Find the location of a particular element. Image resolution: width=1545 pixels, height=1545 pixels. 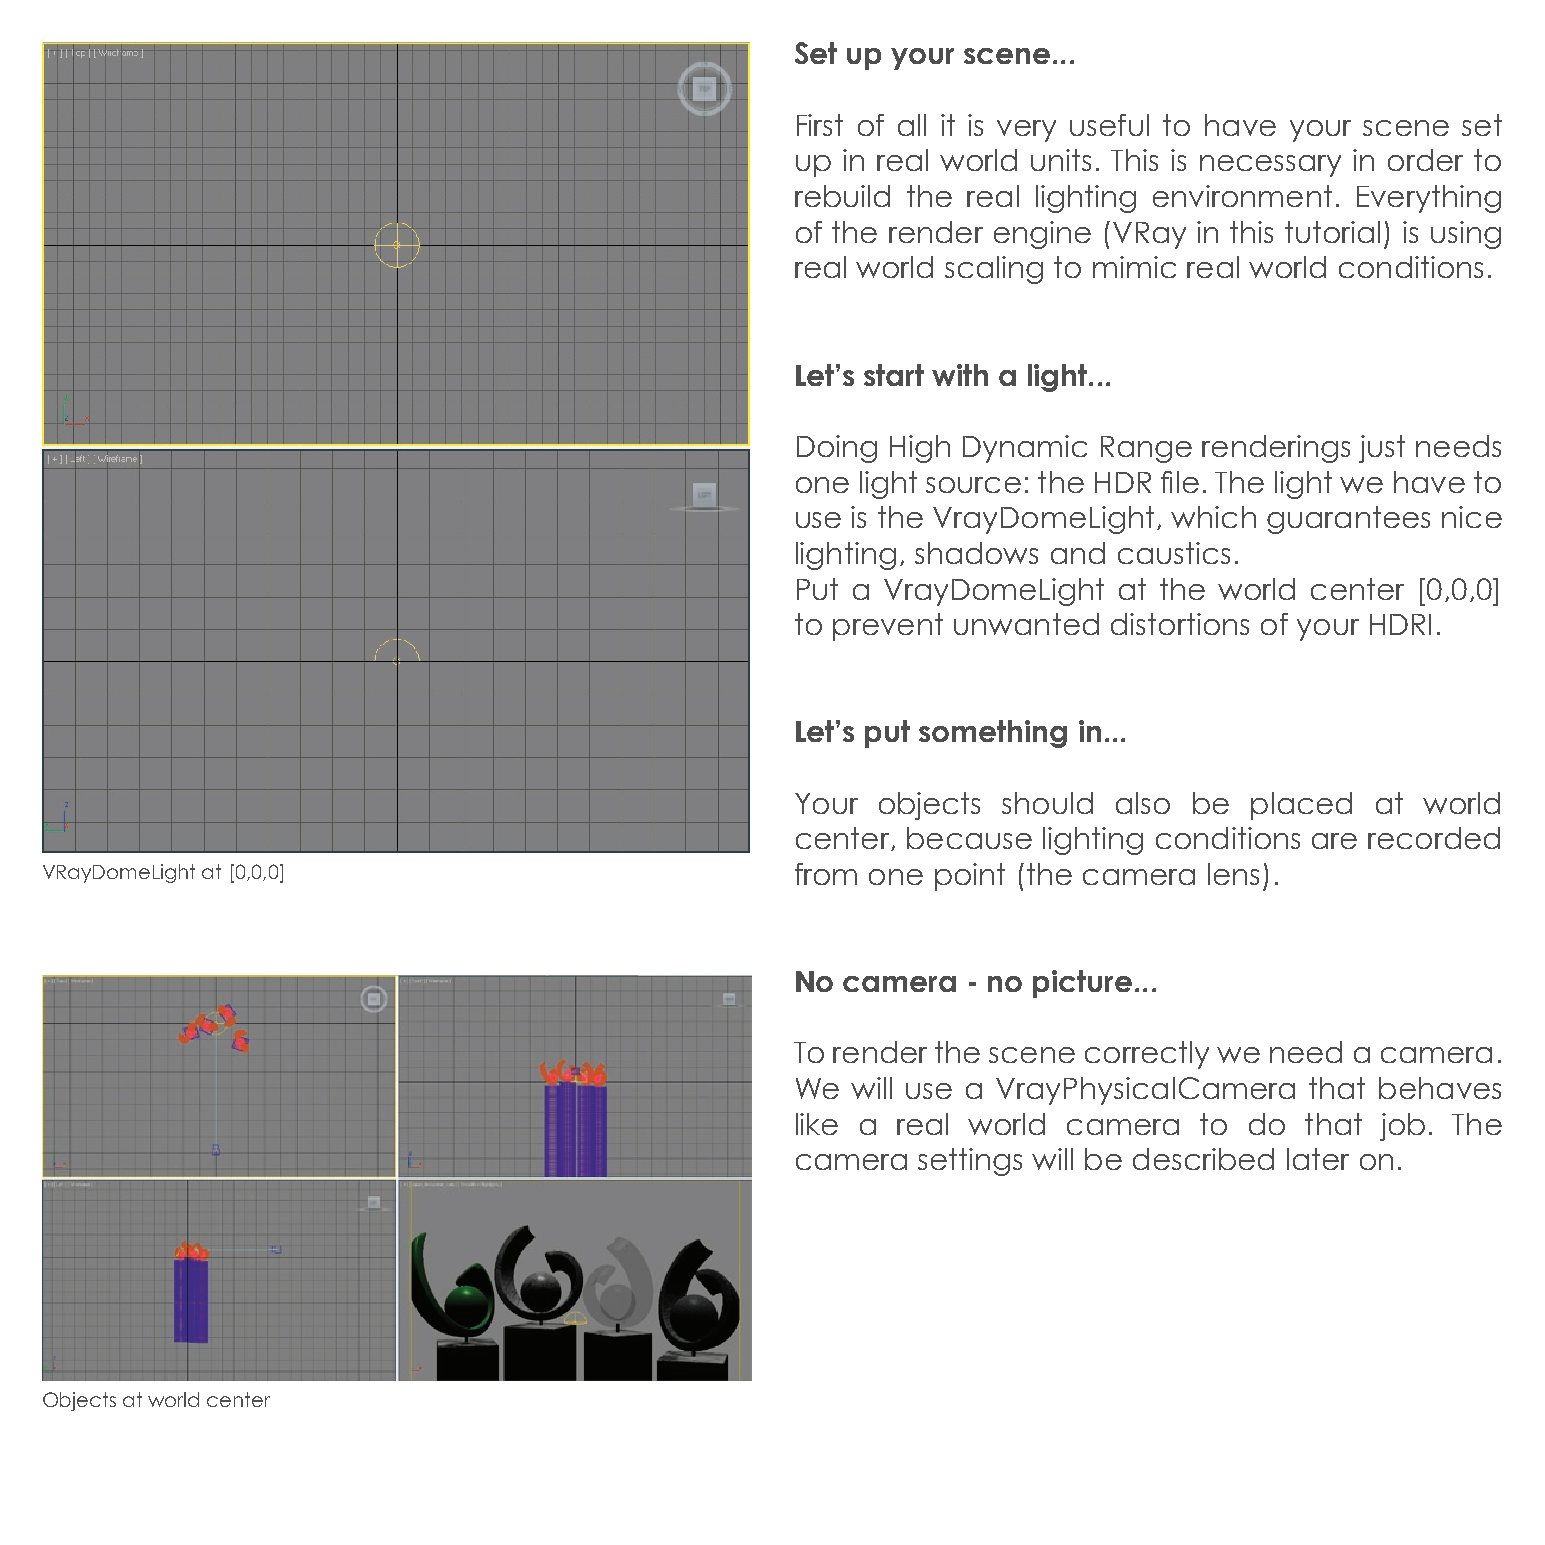

useful is located at coordinates (1109, 125).
